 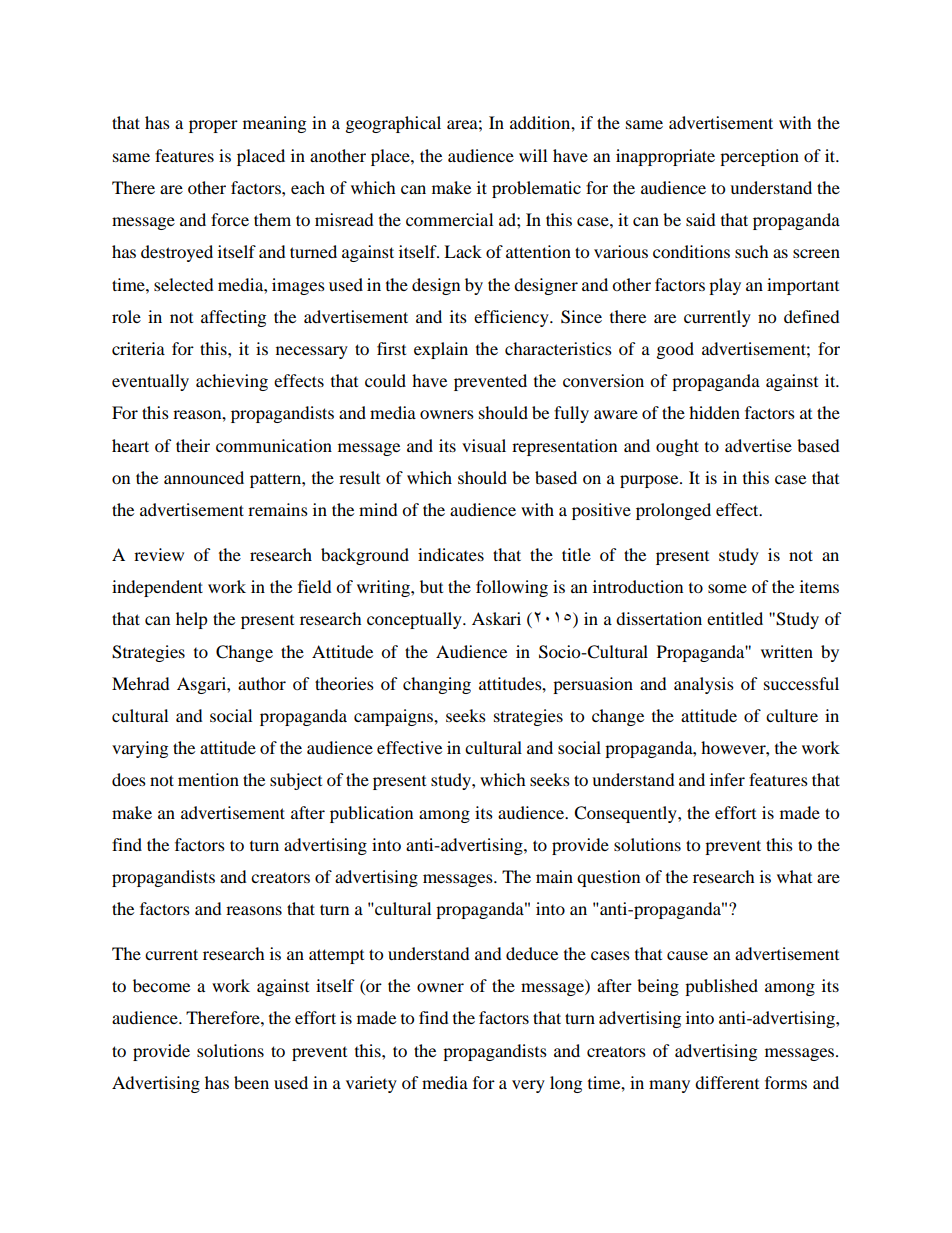 I want to click on indicates, so click(x=451, y=554).
